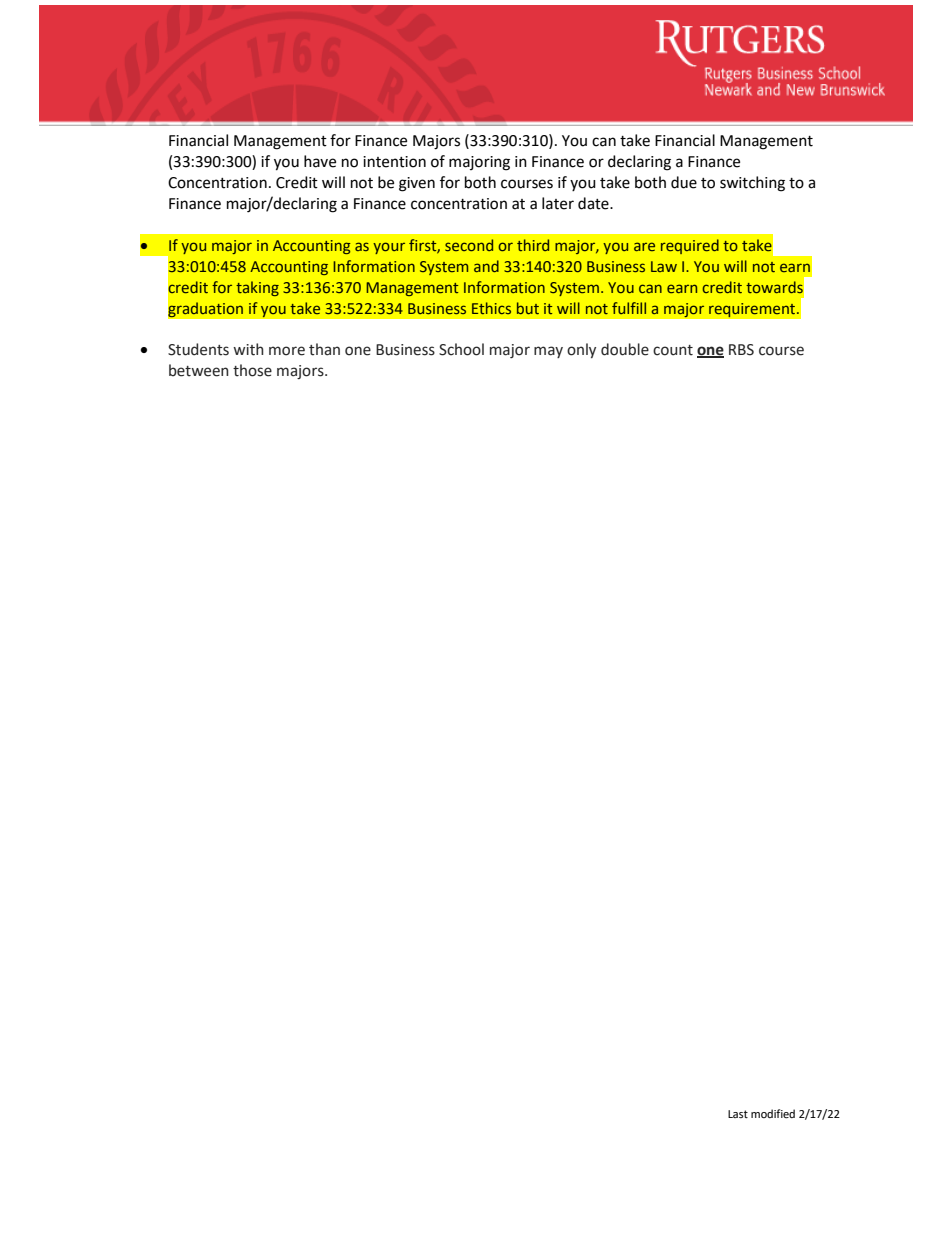  I want to click on modified, so click(773, 1114).
